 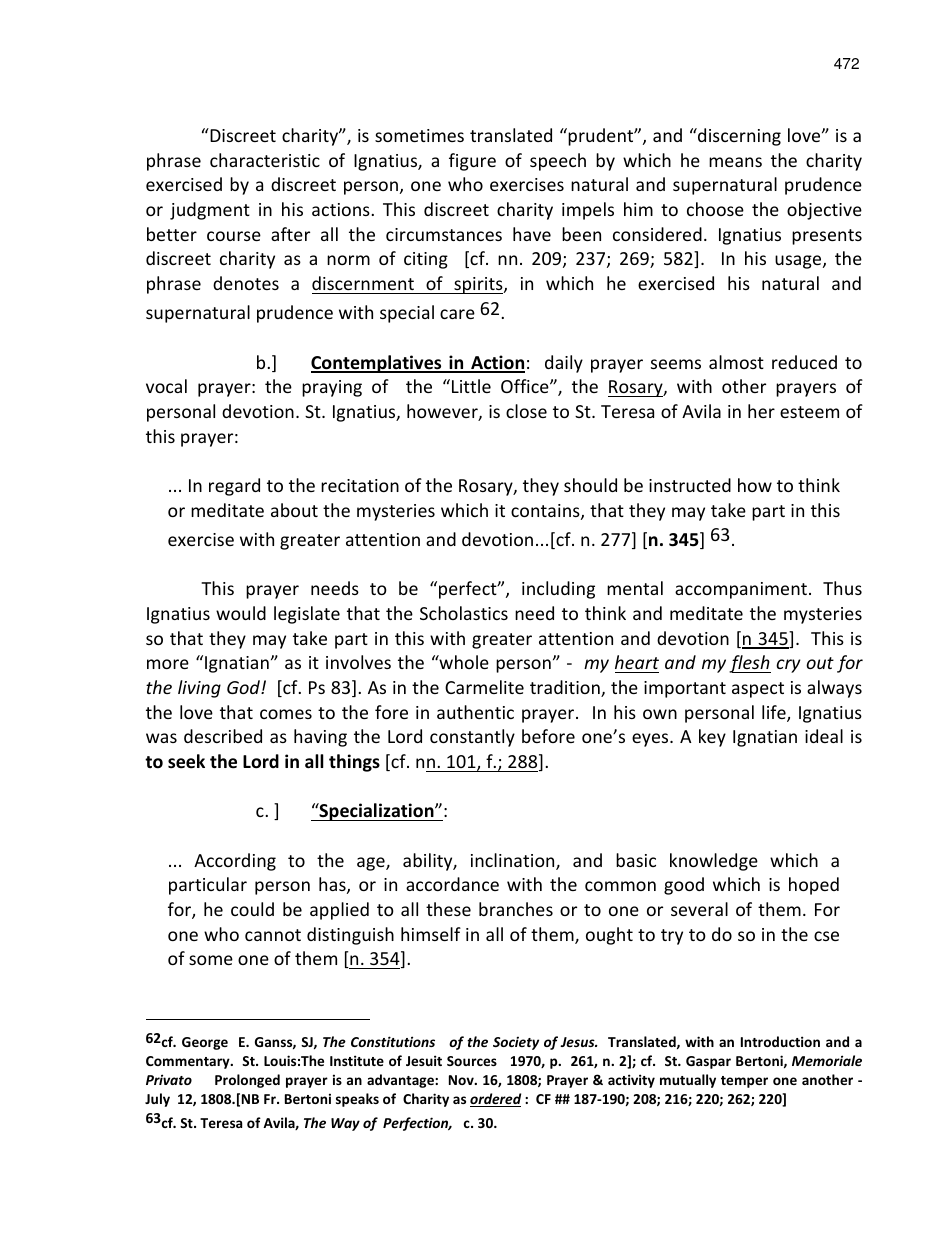 What do you see at coordinates (526, 411) in the screenshot?
I see `close` at bounding box center [526, 411].
